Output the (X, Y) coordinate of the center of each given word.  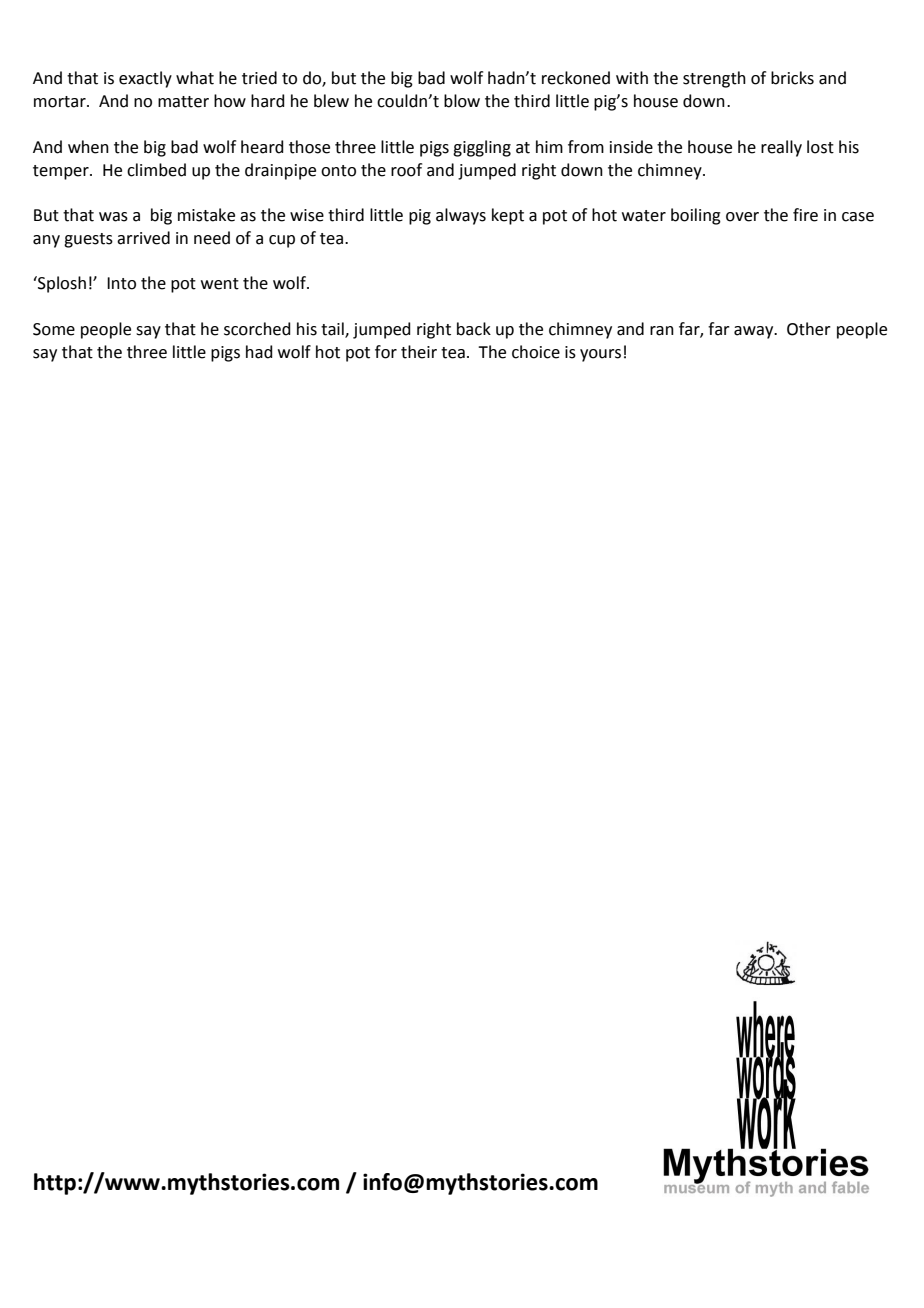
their (419, 352)
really (781, 148)
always (461, 216)
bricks (792, 78)
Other (809, 329)
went (220, 284)
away (755, 332)
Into (121, 283)
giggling (482, 148)
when (88, 147)
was (113, 217)
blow (462, 101)
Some (54, 329)
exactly (145, 79)
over (742, 217)
